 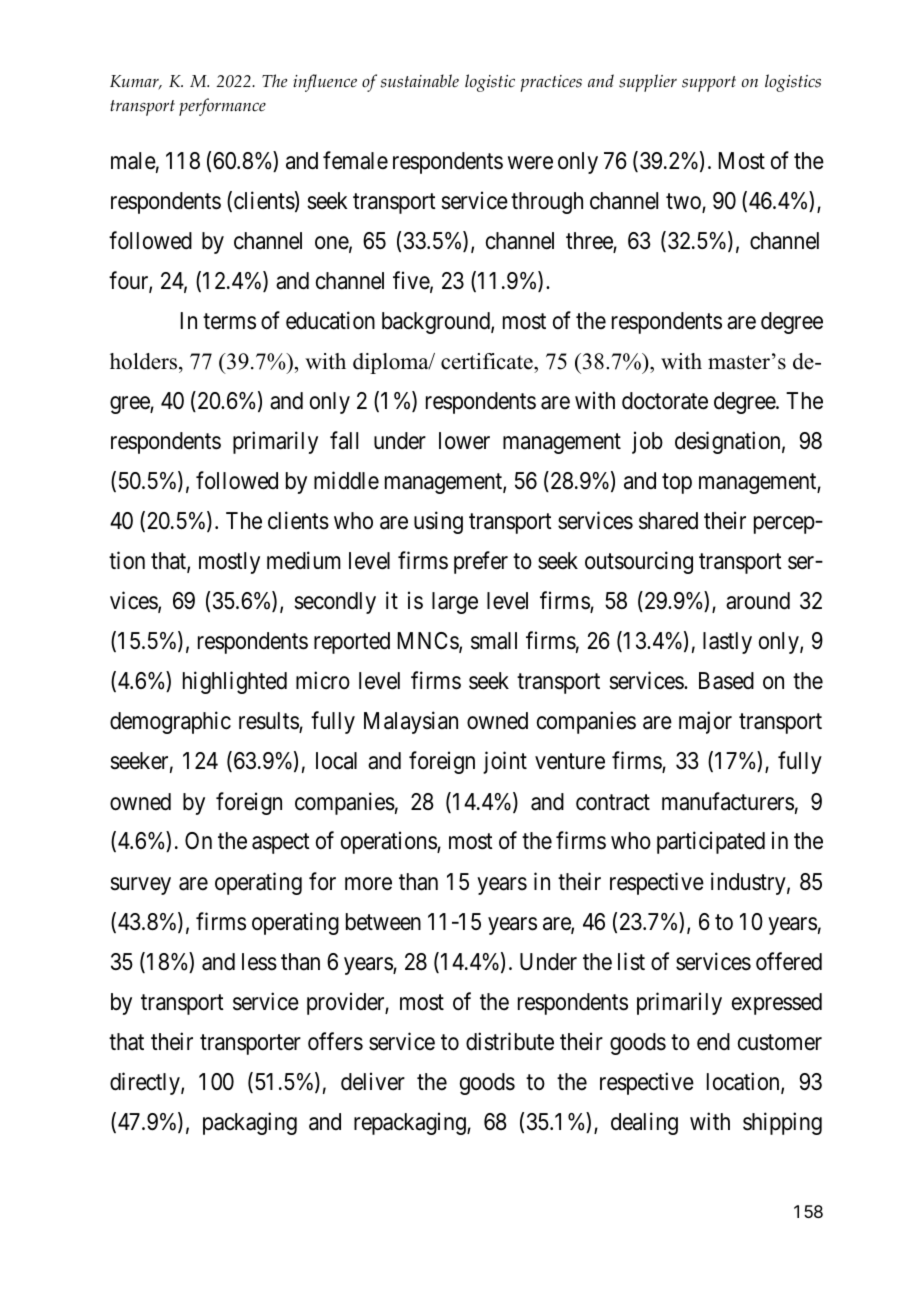 What do you see at coordinates (368, 884) in the image?
I see `more` at bounding box center [368, 884].
